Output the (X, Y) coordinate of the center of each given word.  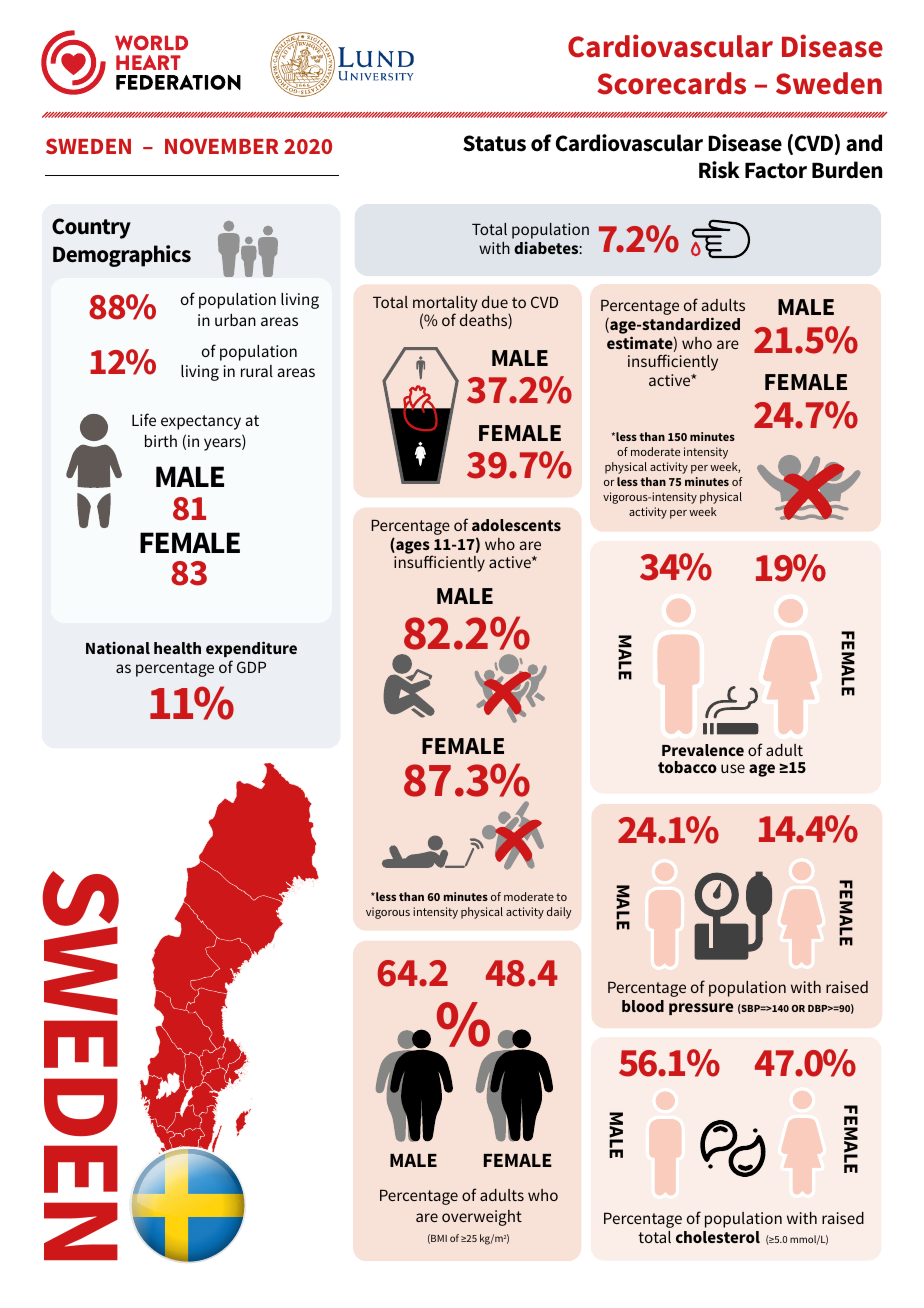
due (495, 302)
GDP (251, 667)
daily (559, 913)
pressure (701, 1009)
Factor (776, 170)
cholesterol (718, 1237)
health (177, 648)
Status (494, 143)
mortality (445, 305)
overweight (482, 1218)
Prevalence (703, 750)
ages (413, 548)
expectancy (201, 422)
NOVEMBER (222, 146)
